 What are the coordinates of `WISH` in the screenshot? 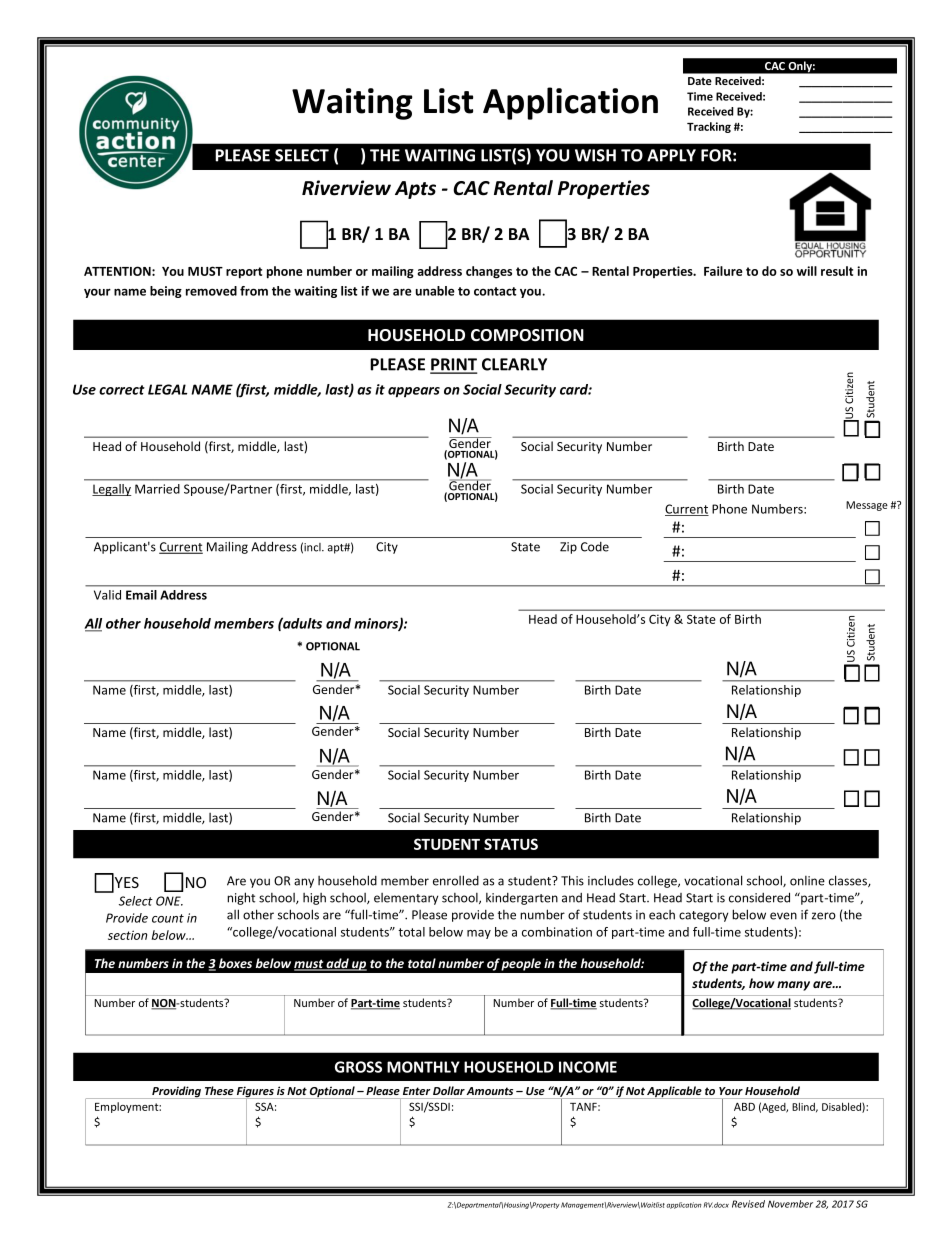 It's located at (595, 155).
